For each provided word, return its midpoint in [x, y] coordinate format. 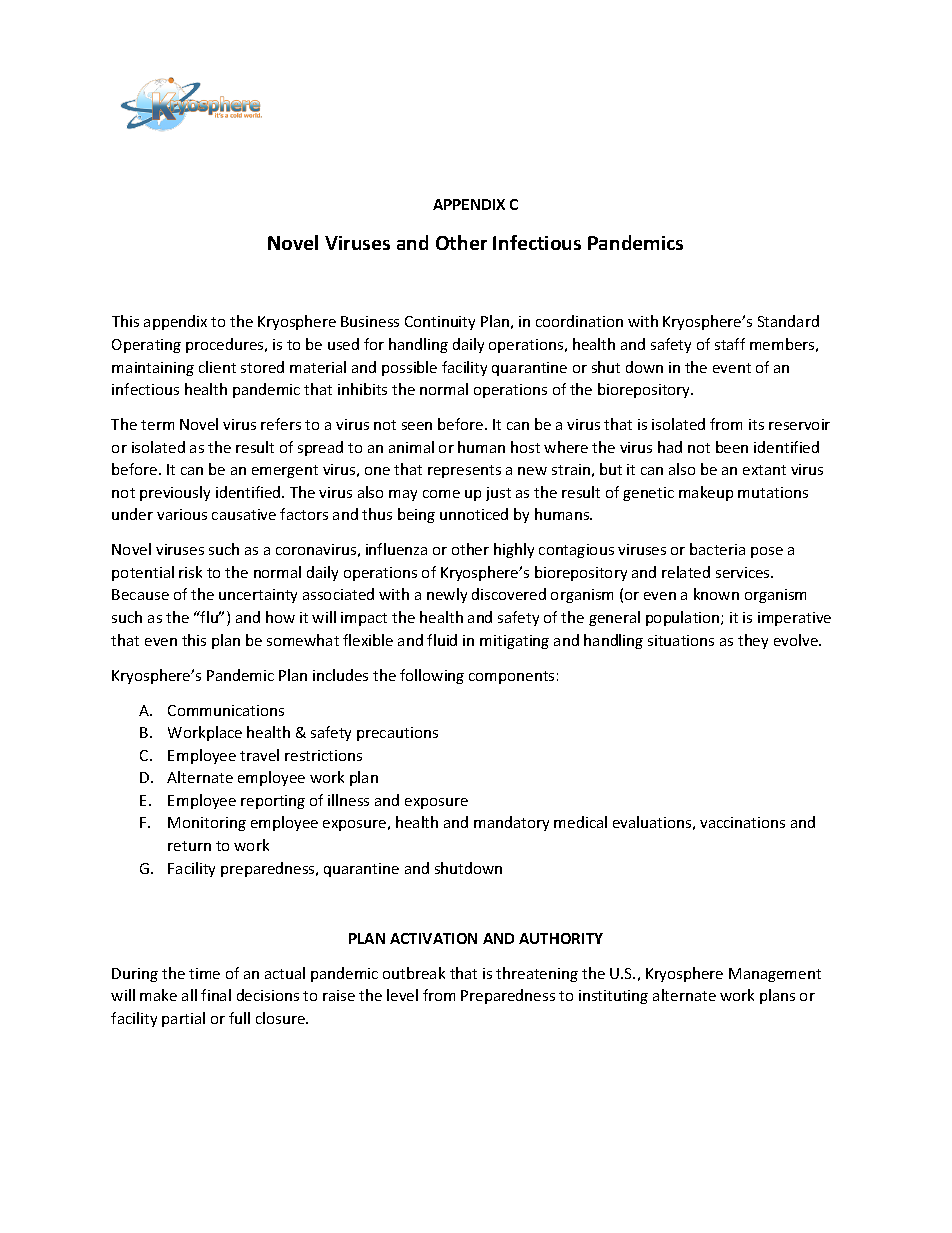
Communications [226, 710]
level [402, 995]
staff [730, 344]
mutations [773, 492]
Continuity [440, 323]
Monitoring [207, 824]
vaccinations [742, 822]
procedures [226, 345]
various [182, 514]
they [753, 641]
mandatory [511, 823]
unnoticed [474, 514]
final [216, 995]
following [432, 676]
